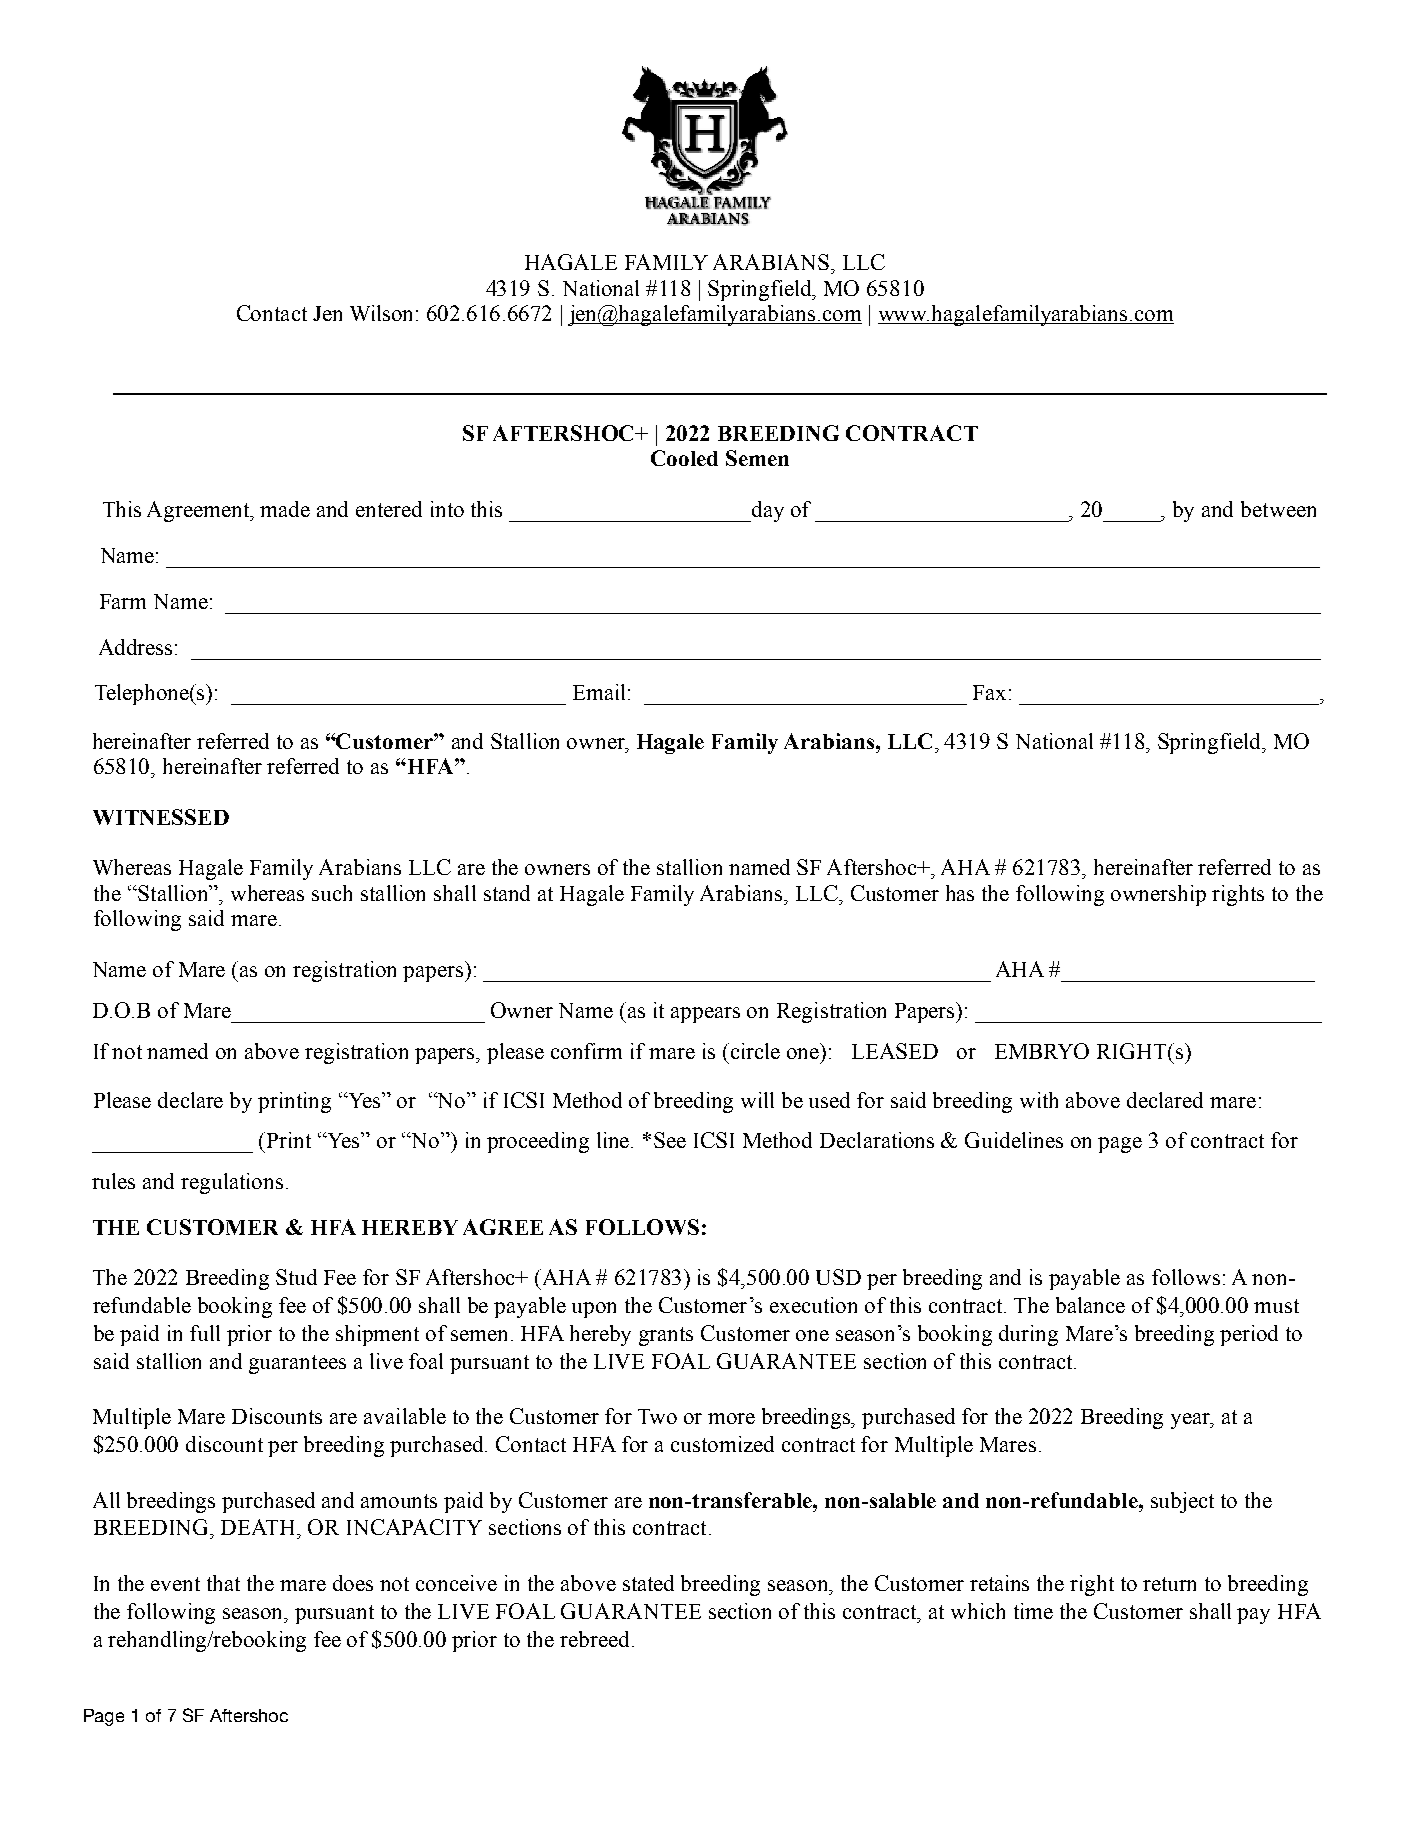  Describe the element at coordinates (383, 313) in the screenshot. I see `Wilson` at that location.
